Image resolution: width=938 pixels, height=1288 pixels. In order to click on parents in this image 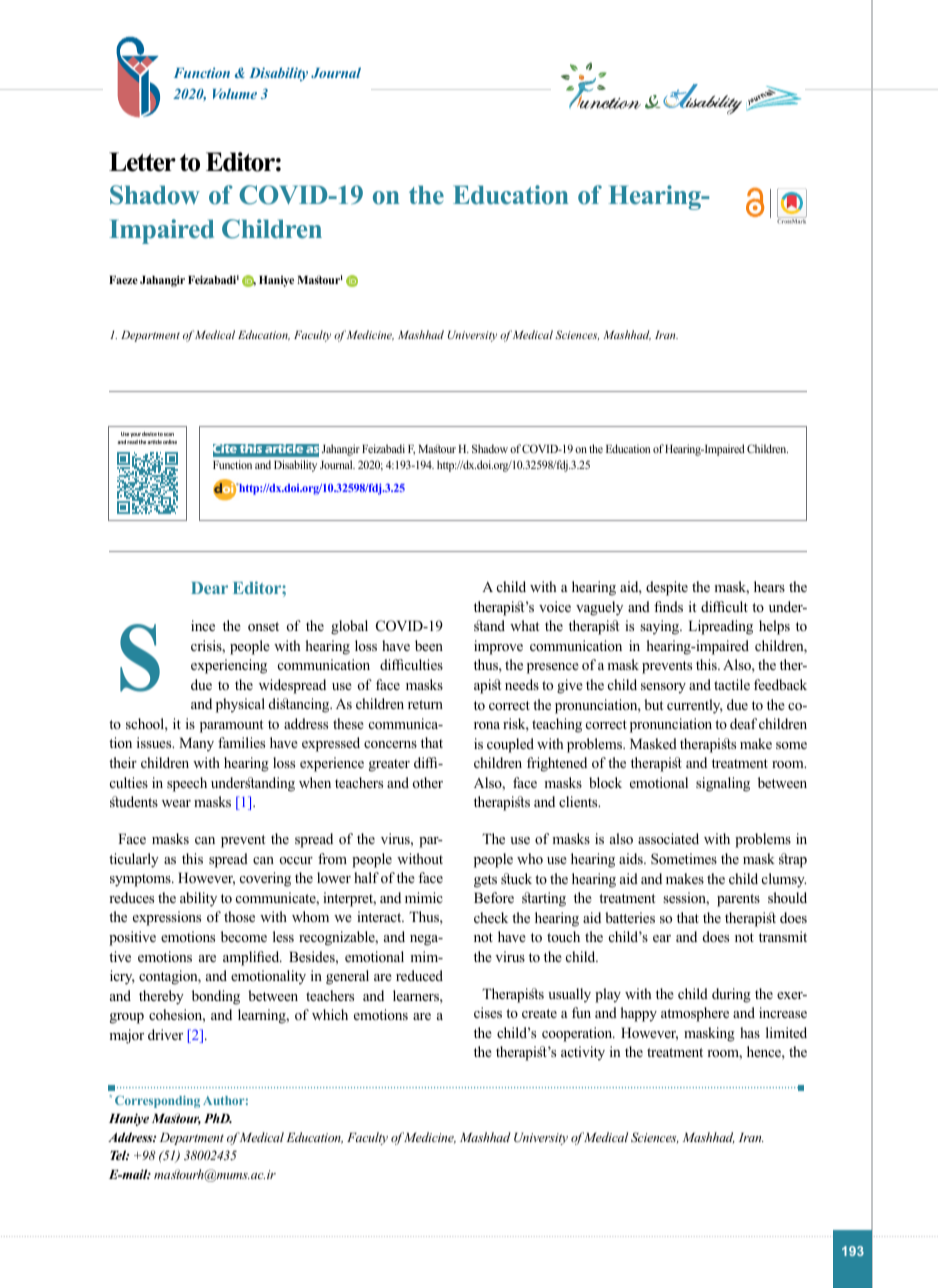, I will do `click(738, 900)`.
